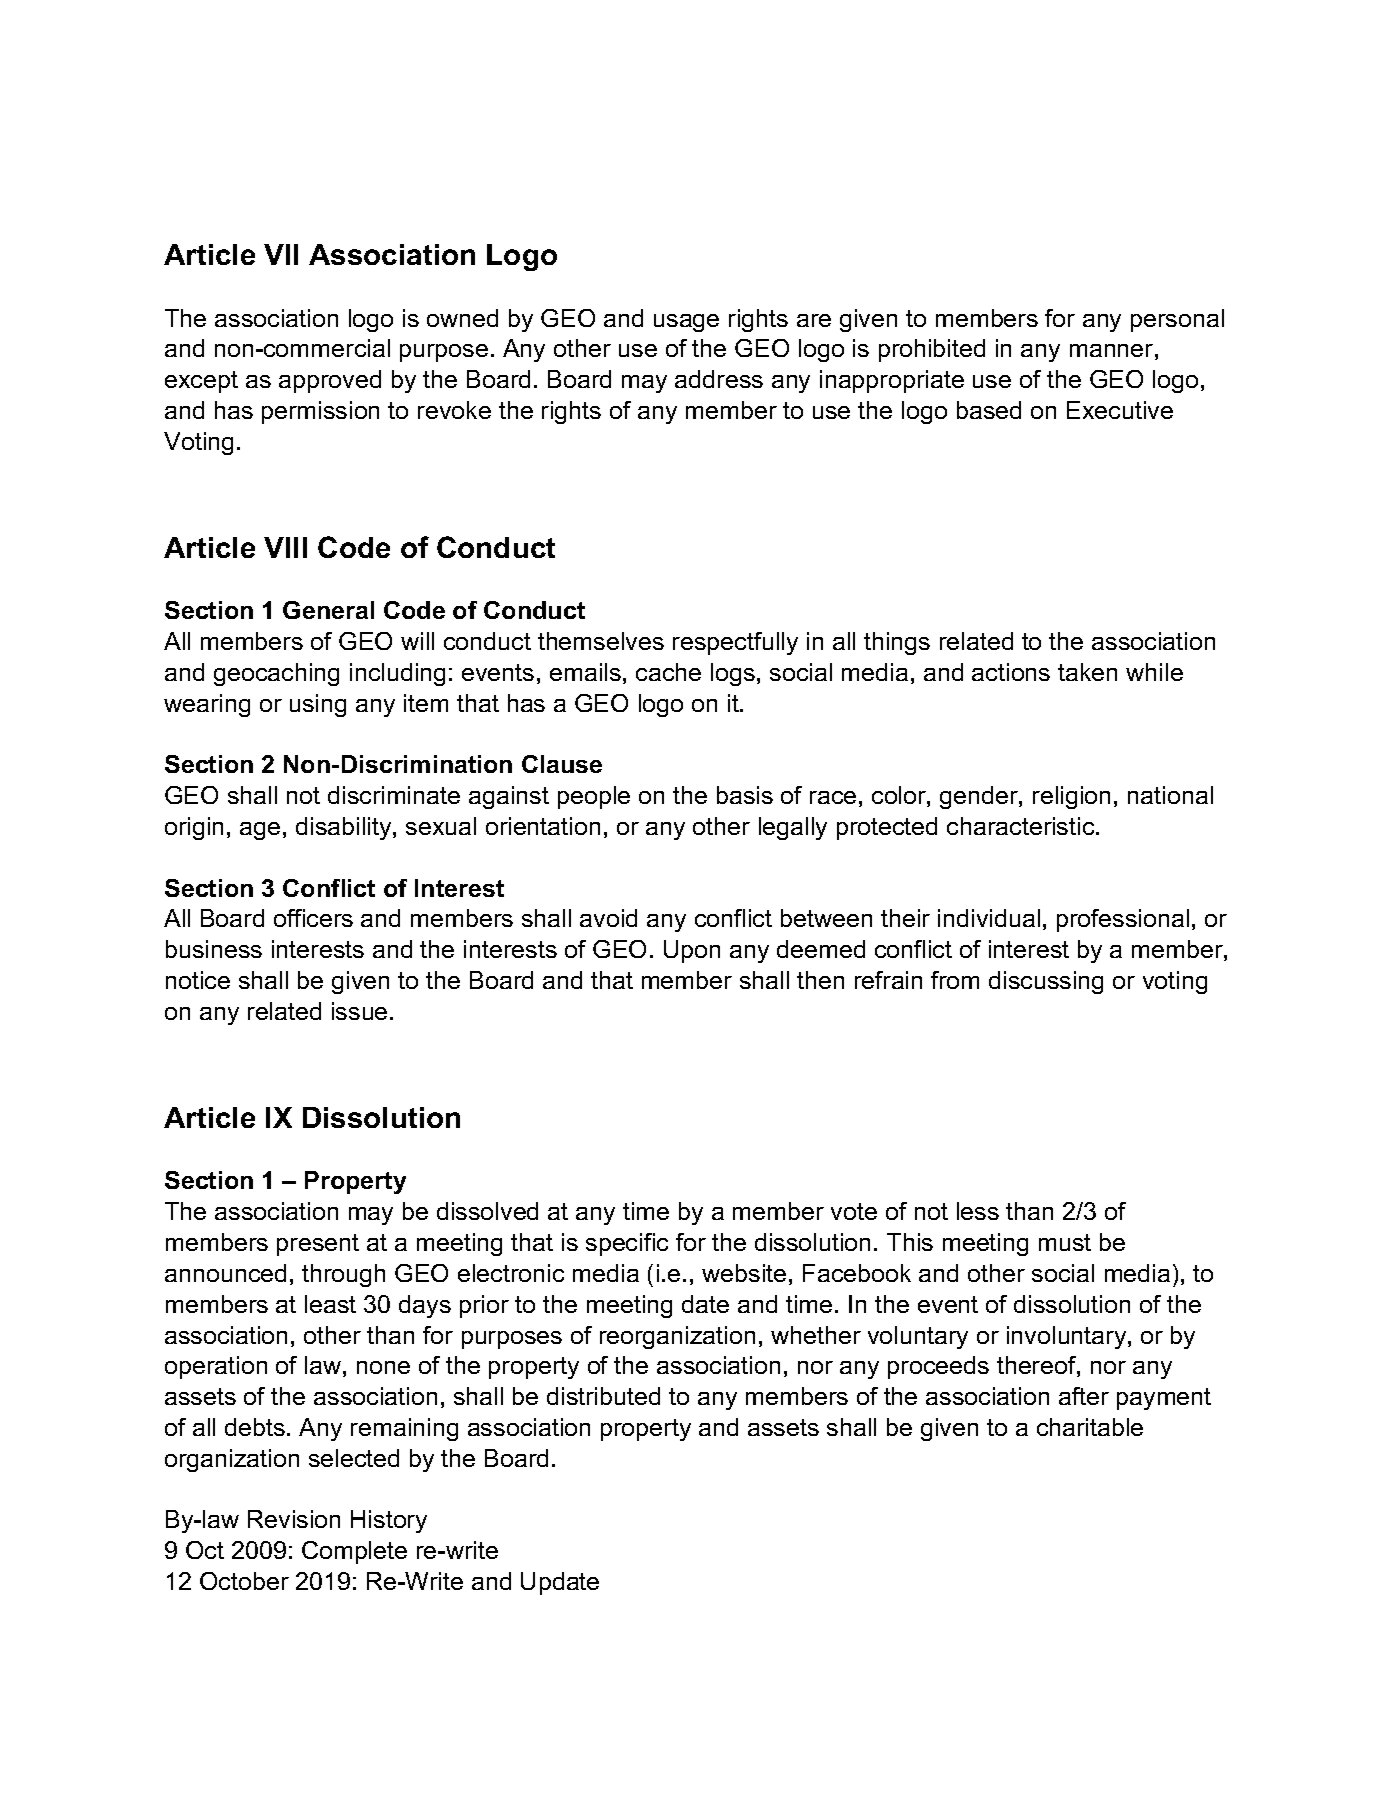 The image size is (1397, 1808). What do you see at coordinates (719, 379) in the screenshot?
I see `address` at bounding box center [719, 379].
